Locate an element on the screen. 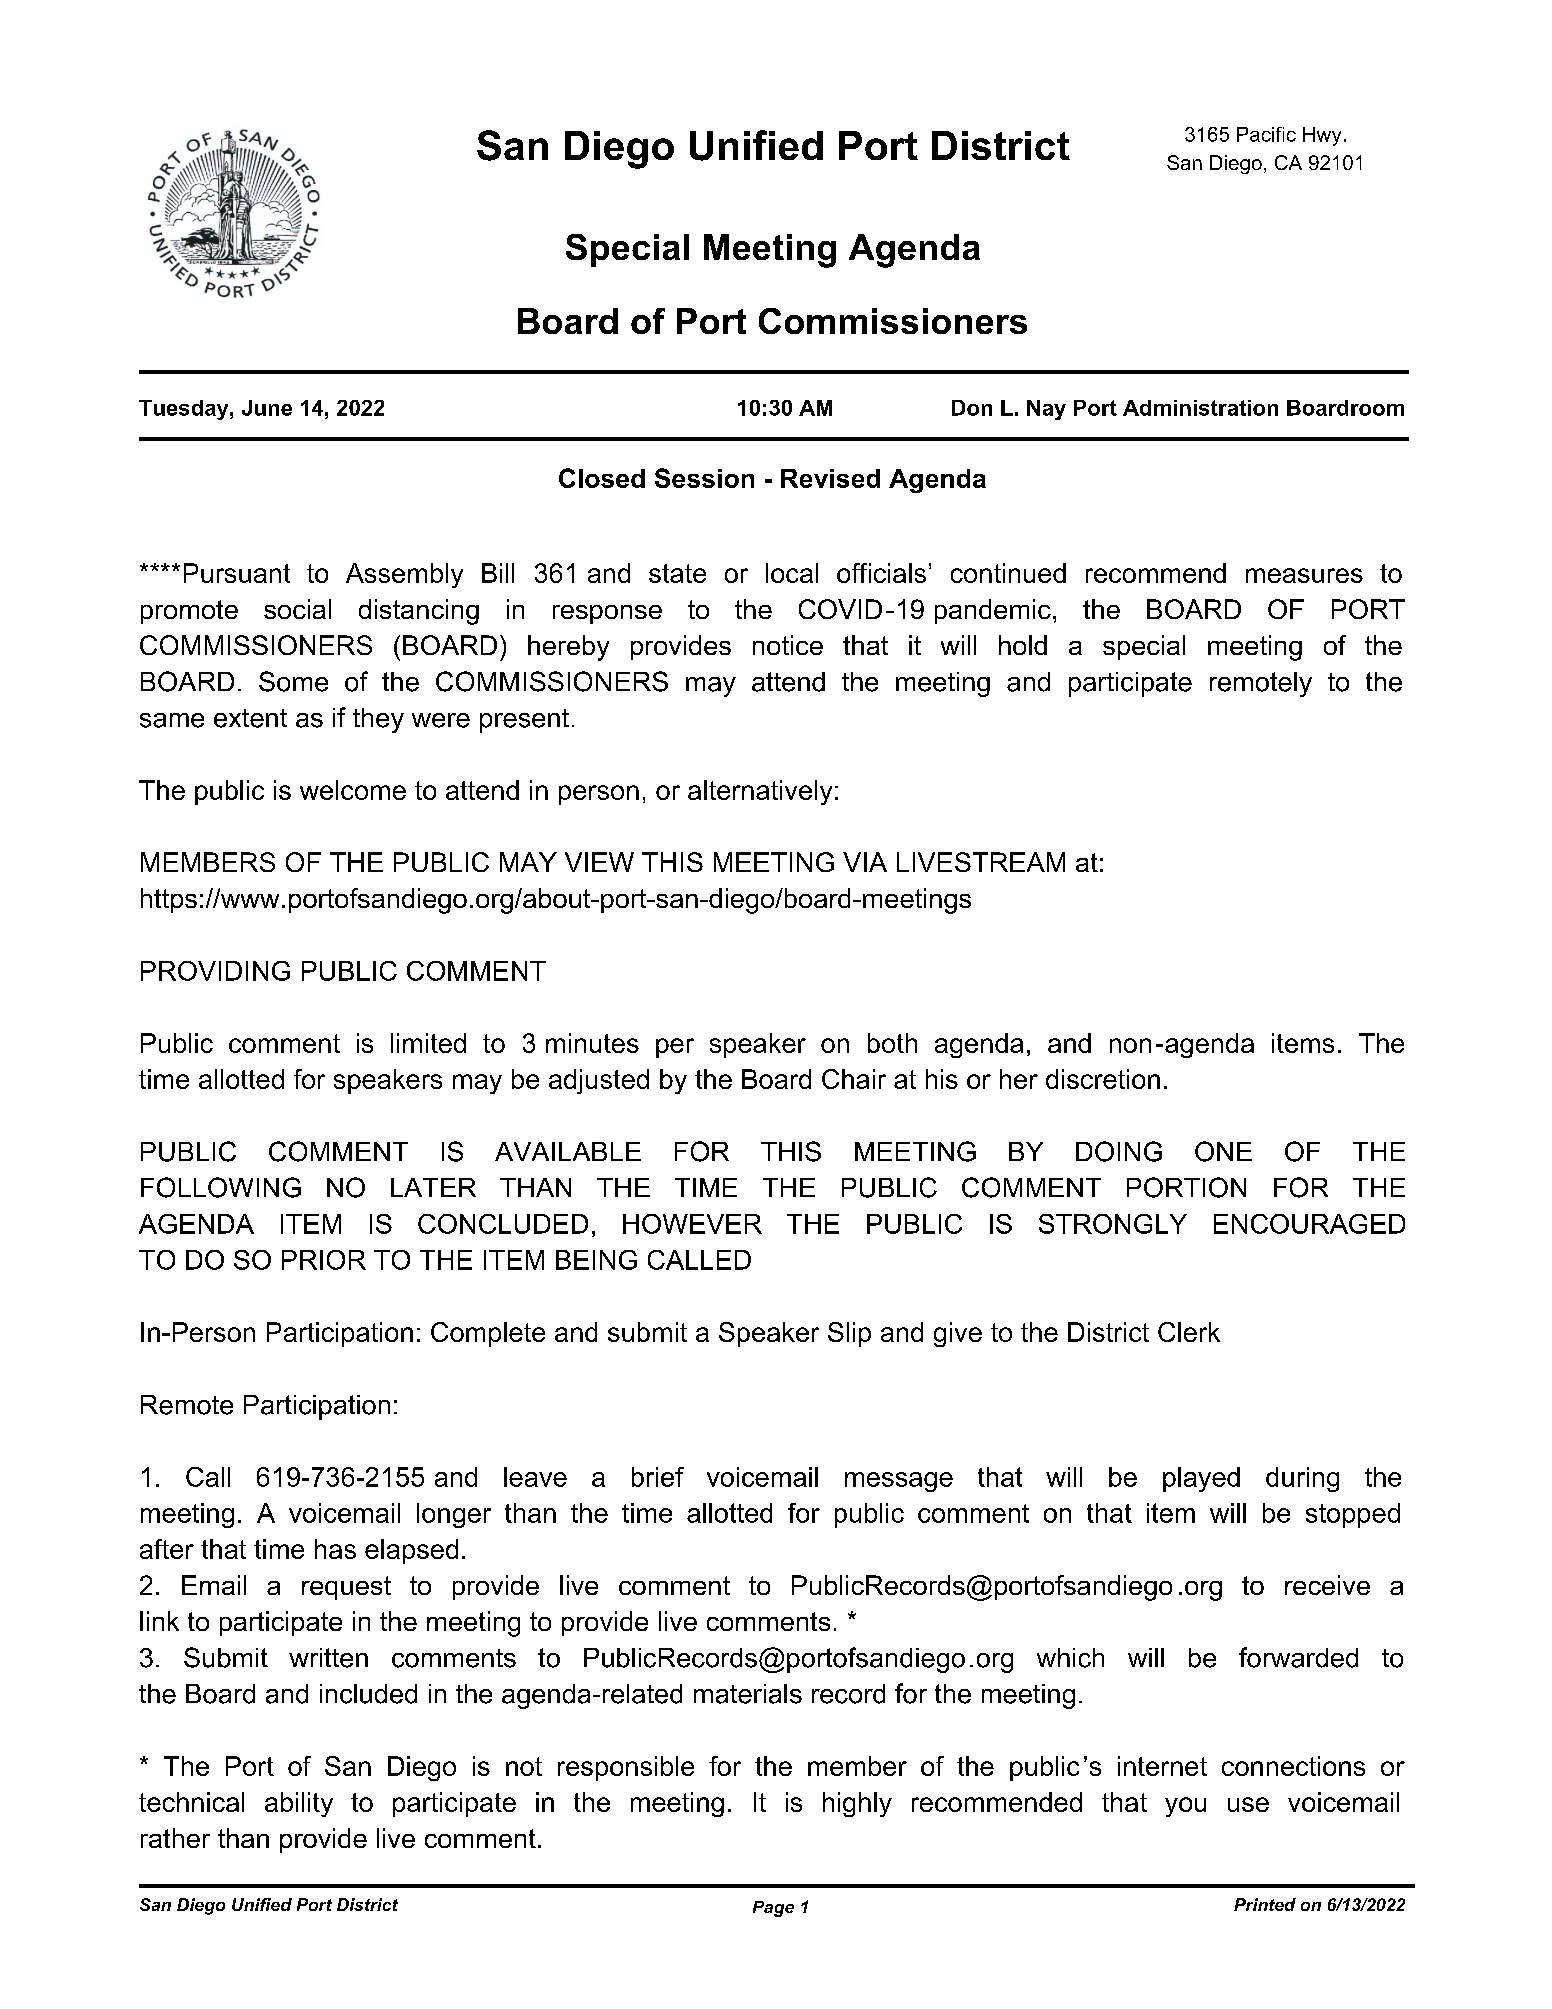 This screenshot has width=1552, height=2009. Don is located at coordinates (972, 408).
